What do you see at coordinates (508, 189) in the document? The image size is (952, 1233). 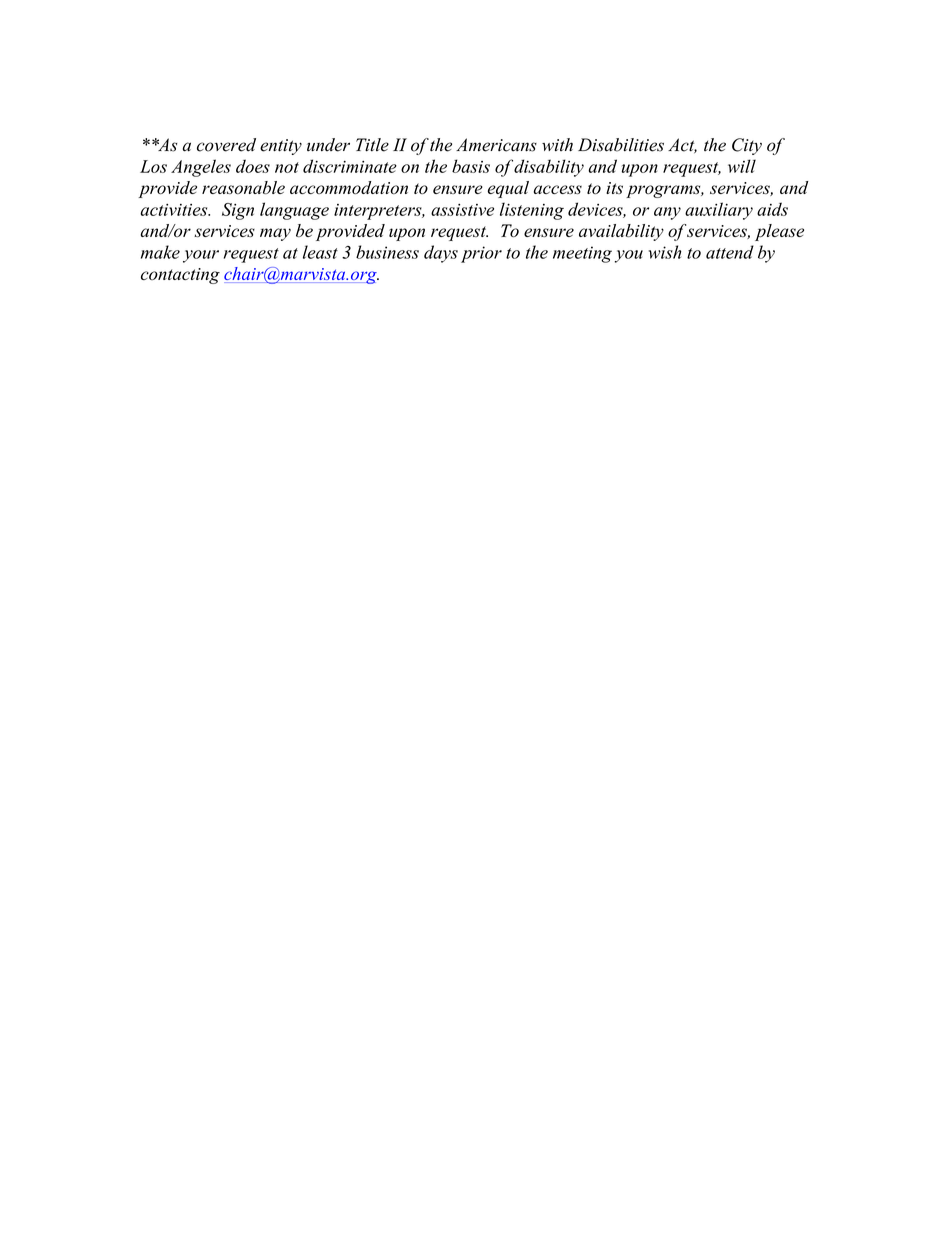 I see `equal` at bounding box center [508, 189].
